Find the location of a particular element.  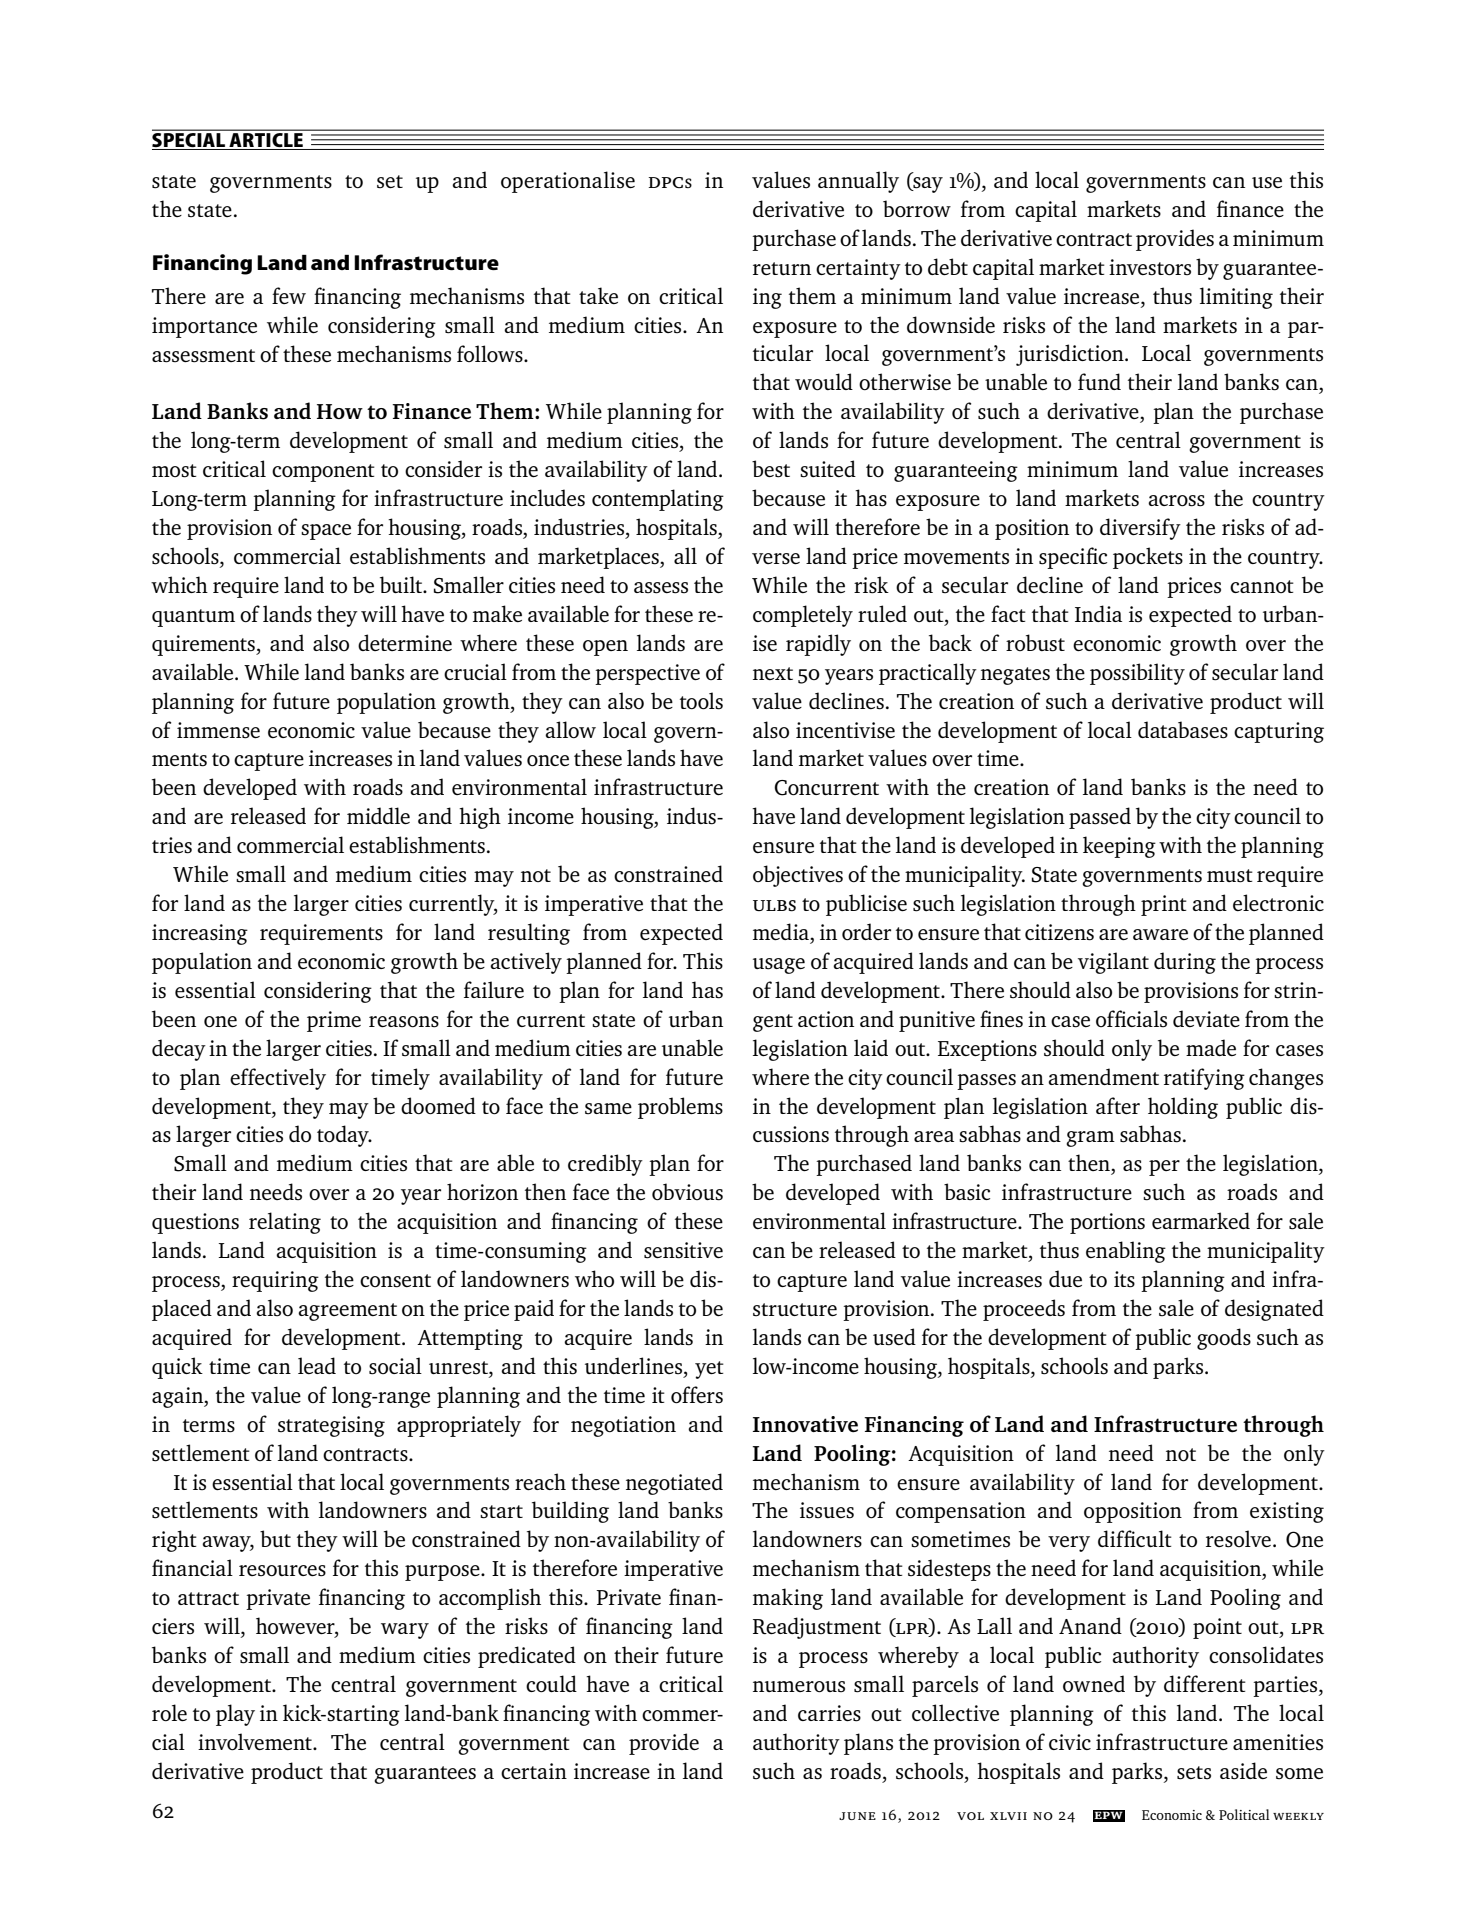

usage is located at coordinates (779, 966).
